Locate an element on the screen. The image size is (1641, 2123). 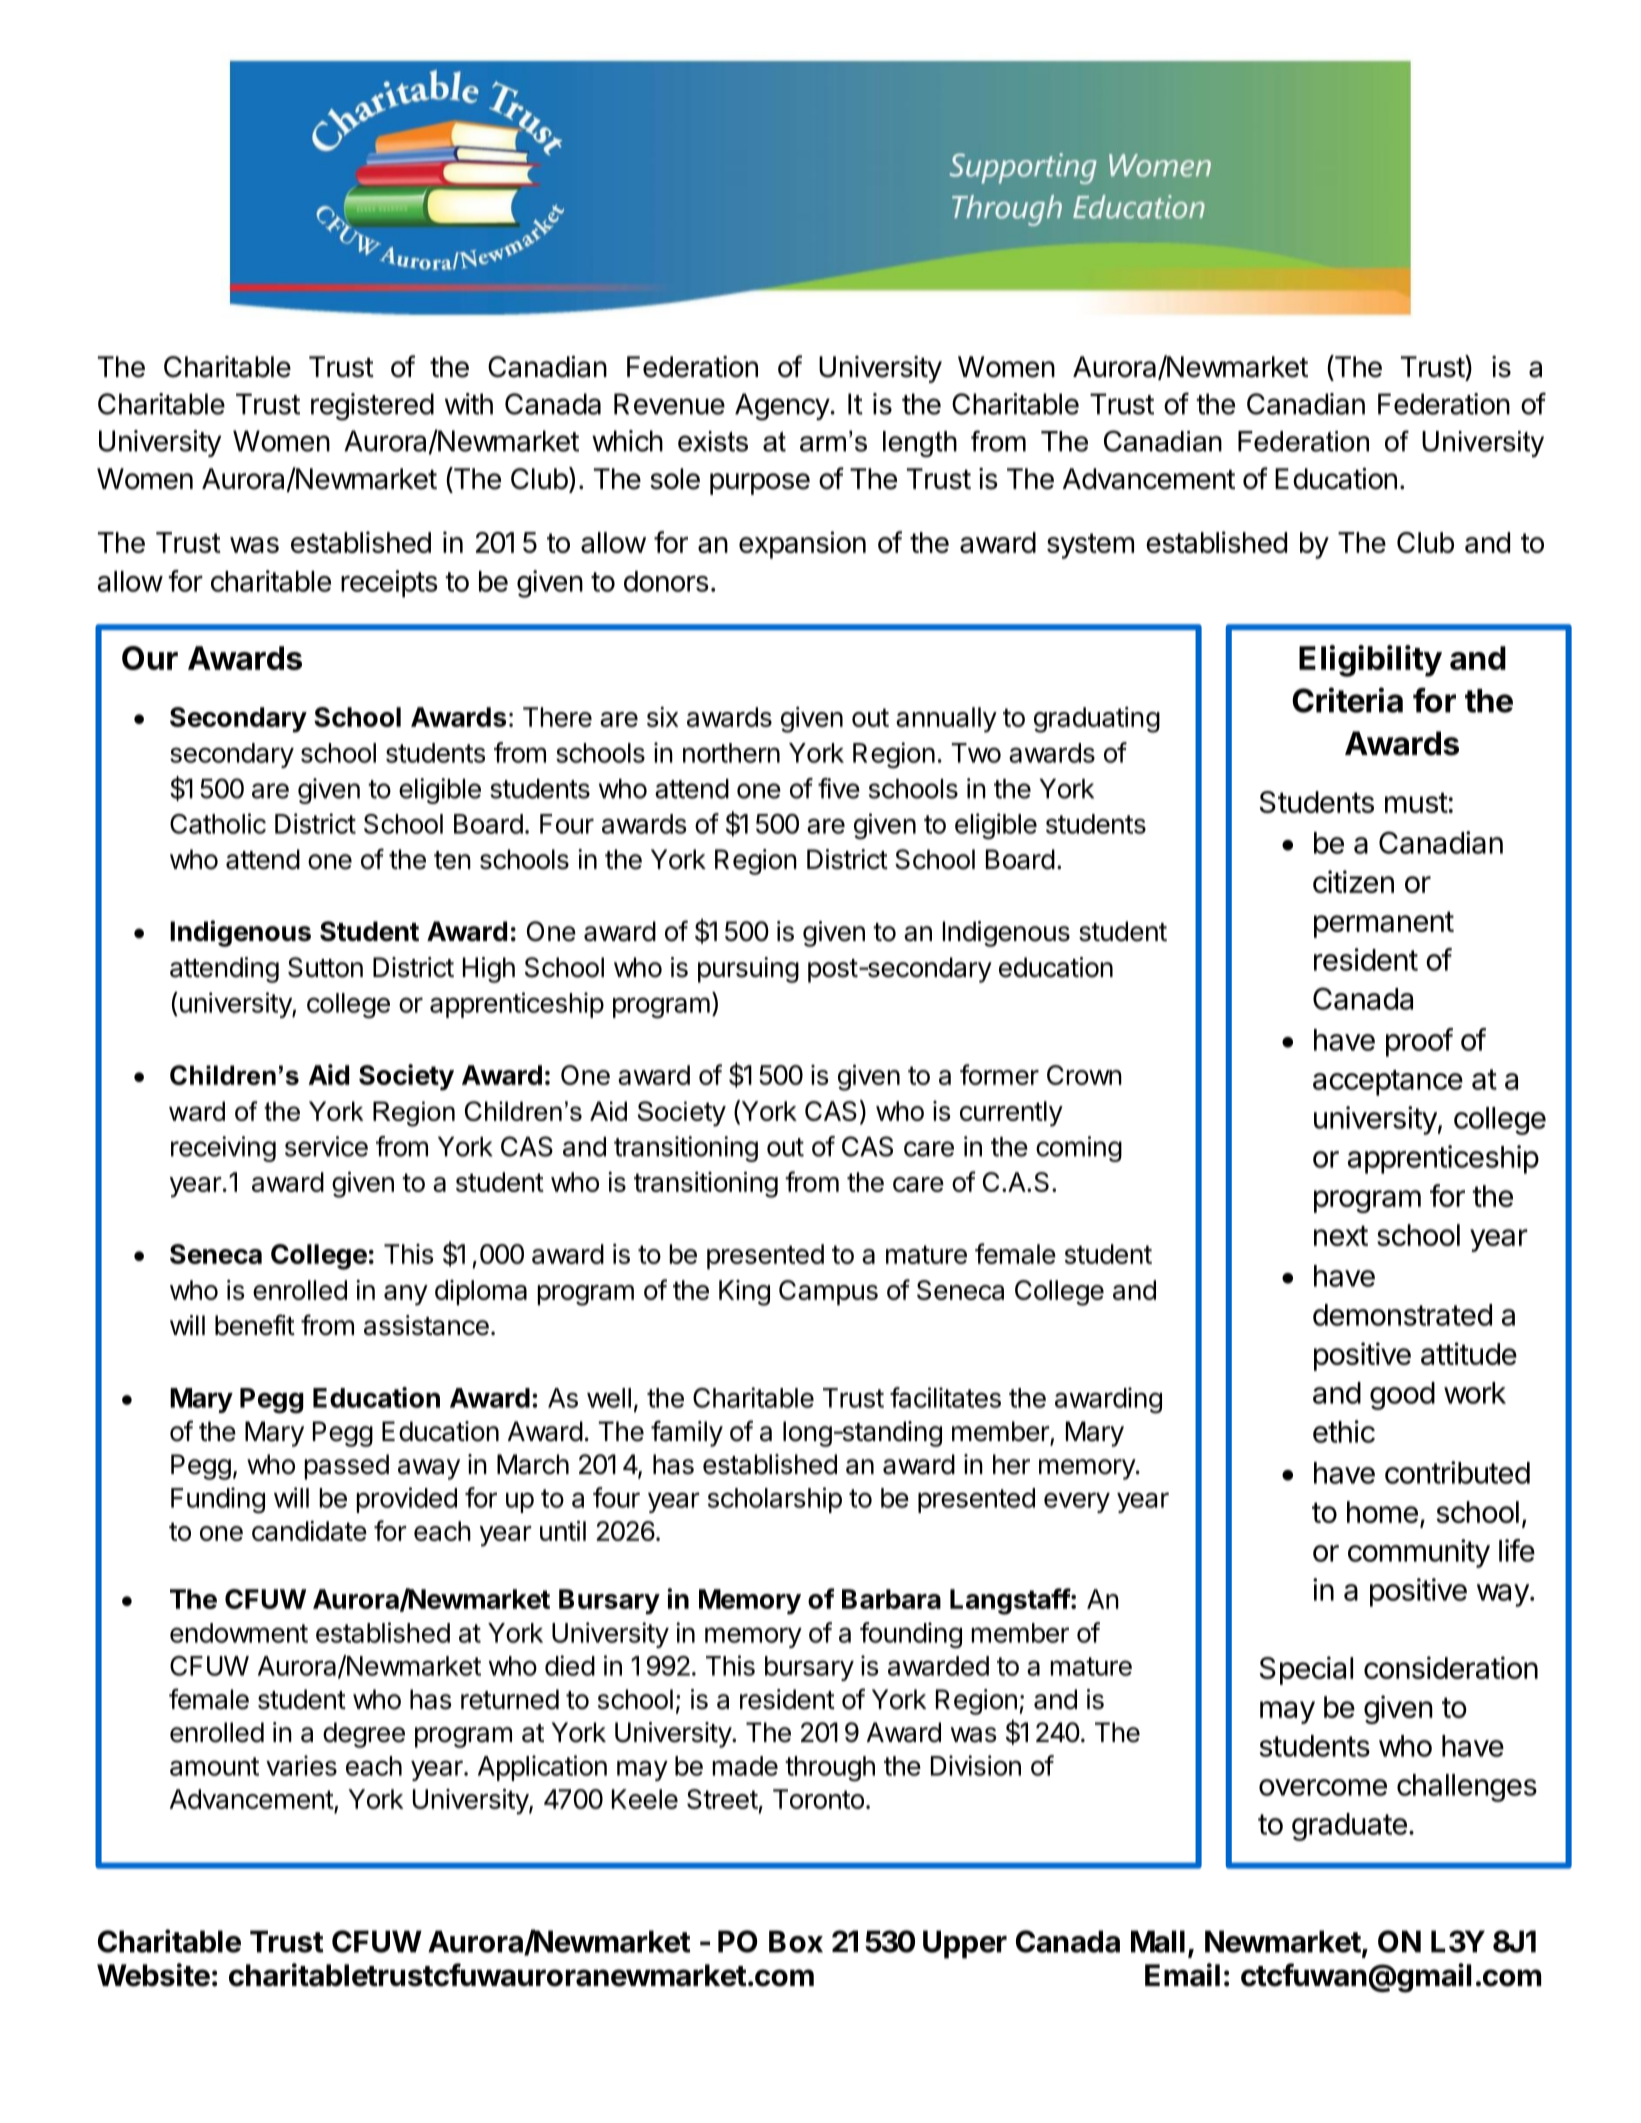
pursuing is located at coordinates (748, 970).
